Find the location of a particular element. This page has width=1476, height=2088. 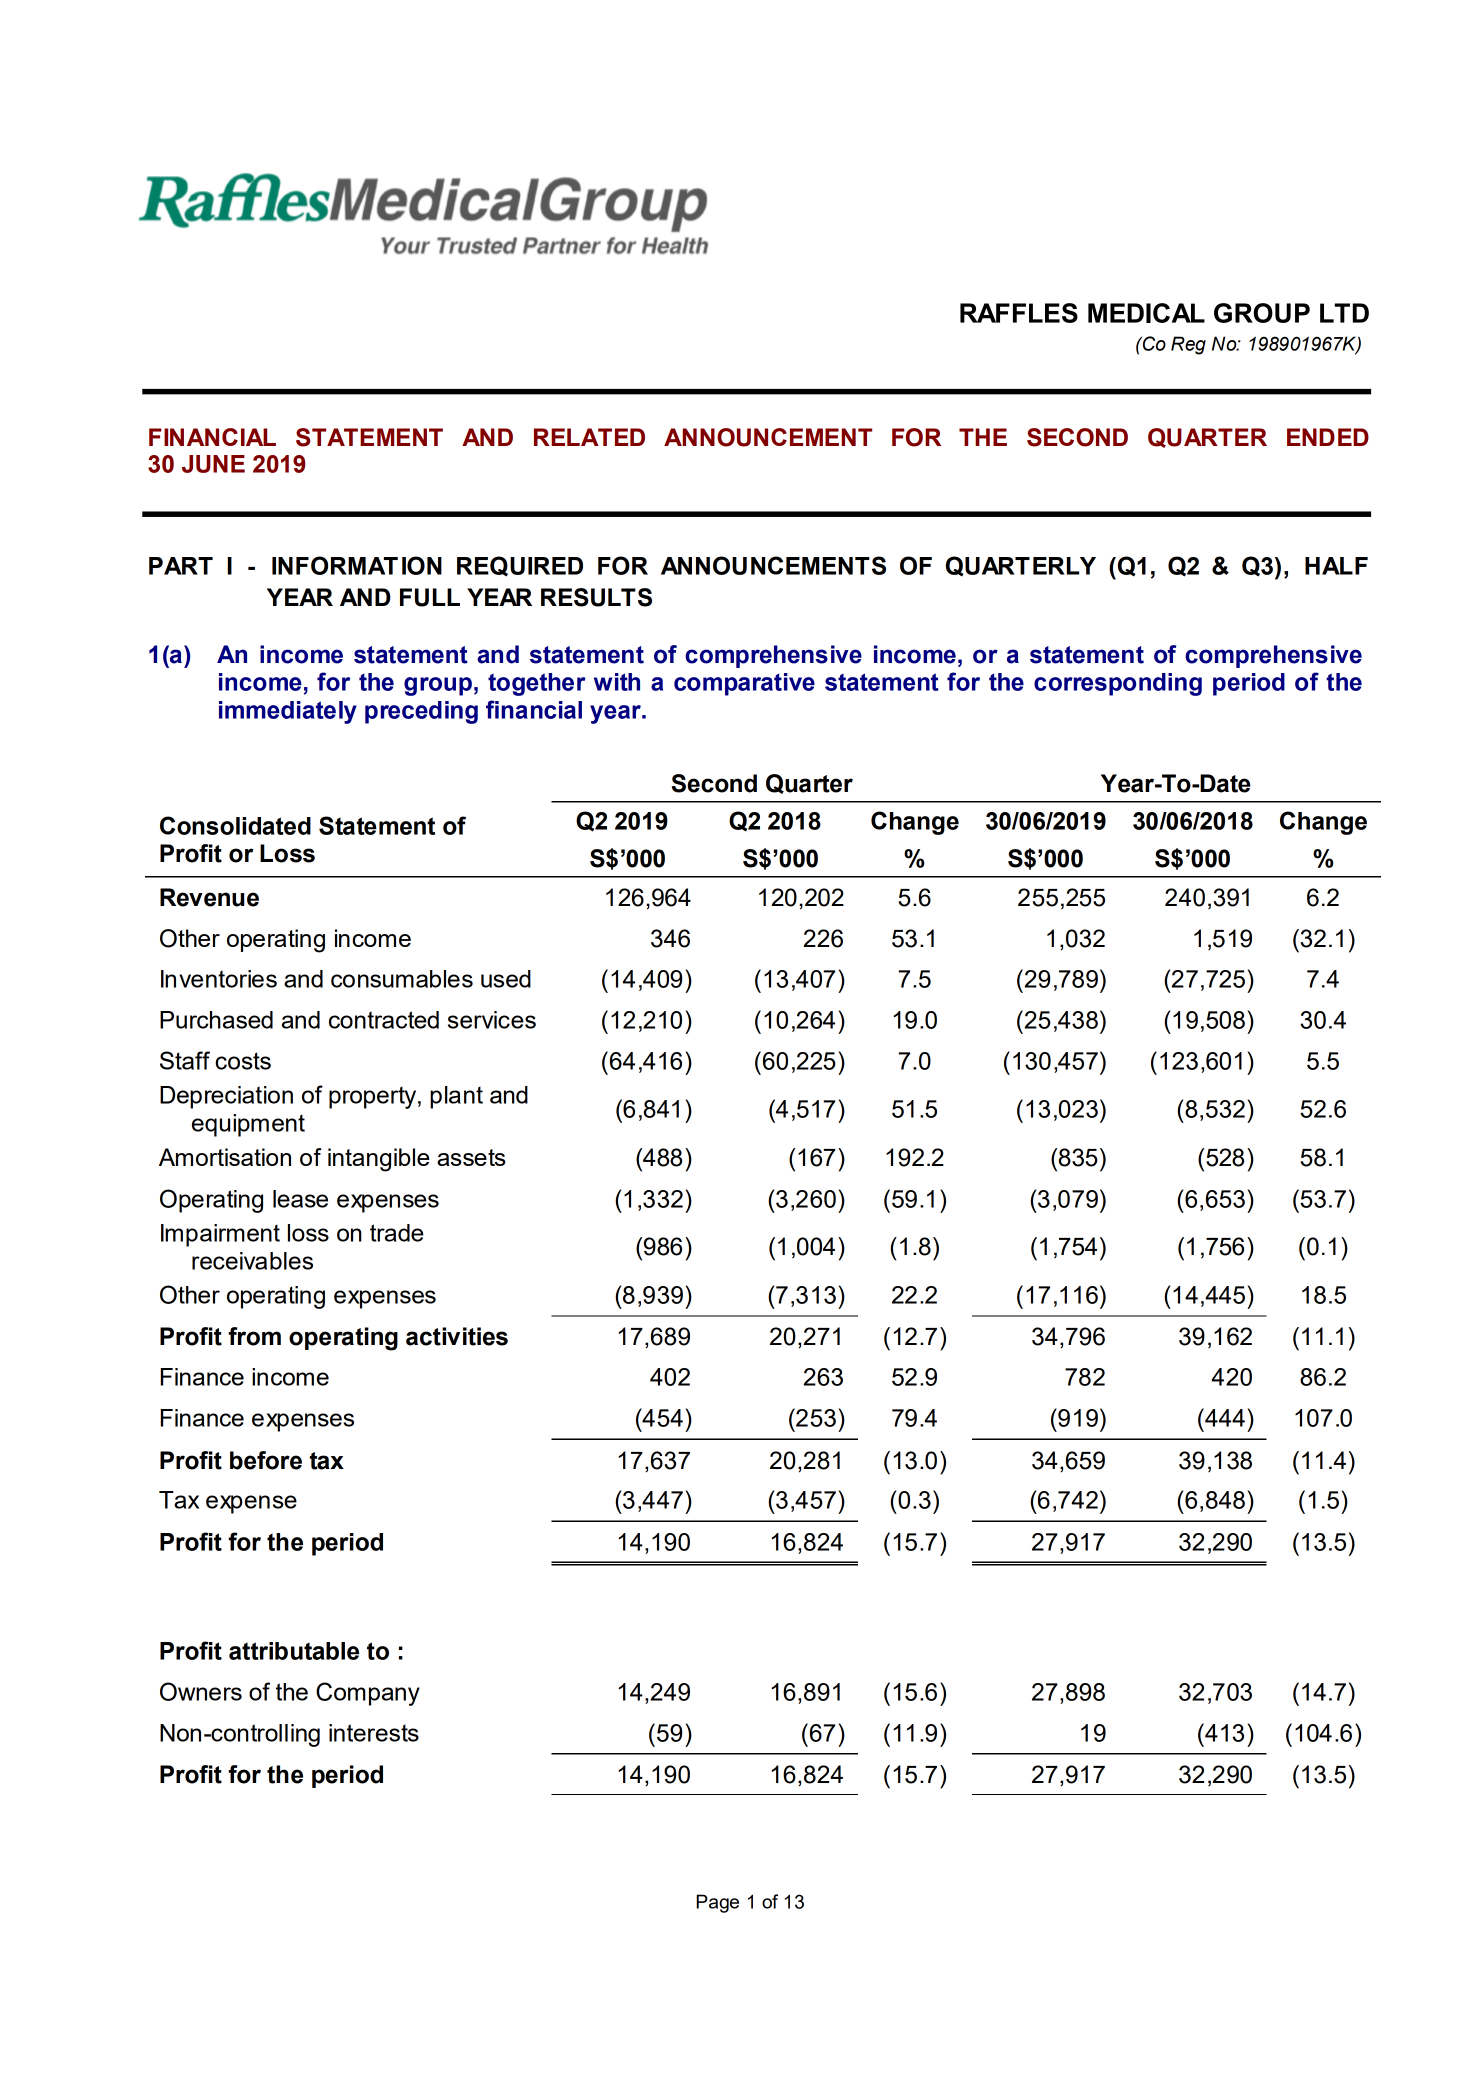

RELATED is located at coordinates (589, 437).
